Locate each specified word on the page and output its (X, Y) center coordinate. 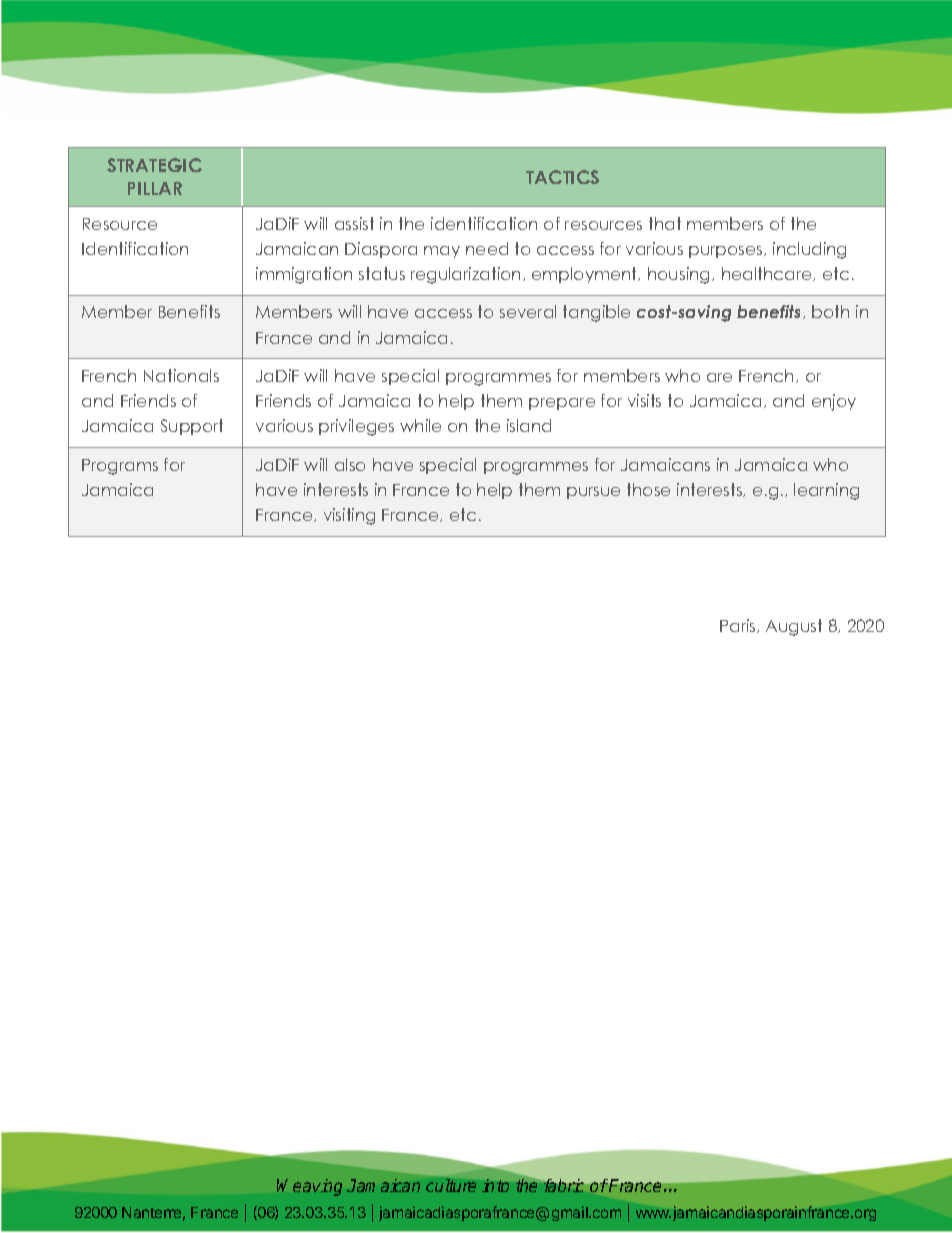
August (794, 627)
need (487, 248)
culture (451, 1185)
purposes (727, 252)
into (495, 1185)
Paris (739, 626)
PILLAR (155, 188)
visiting (349, 516)
